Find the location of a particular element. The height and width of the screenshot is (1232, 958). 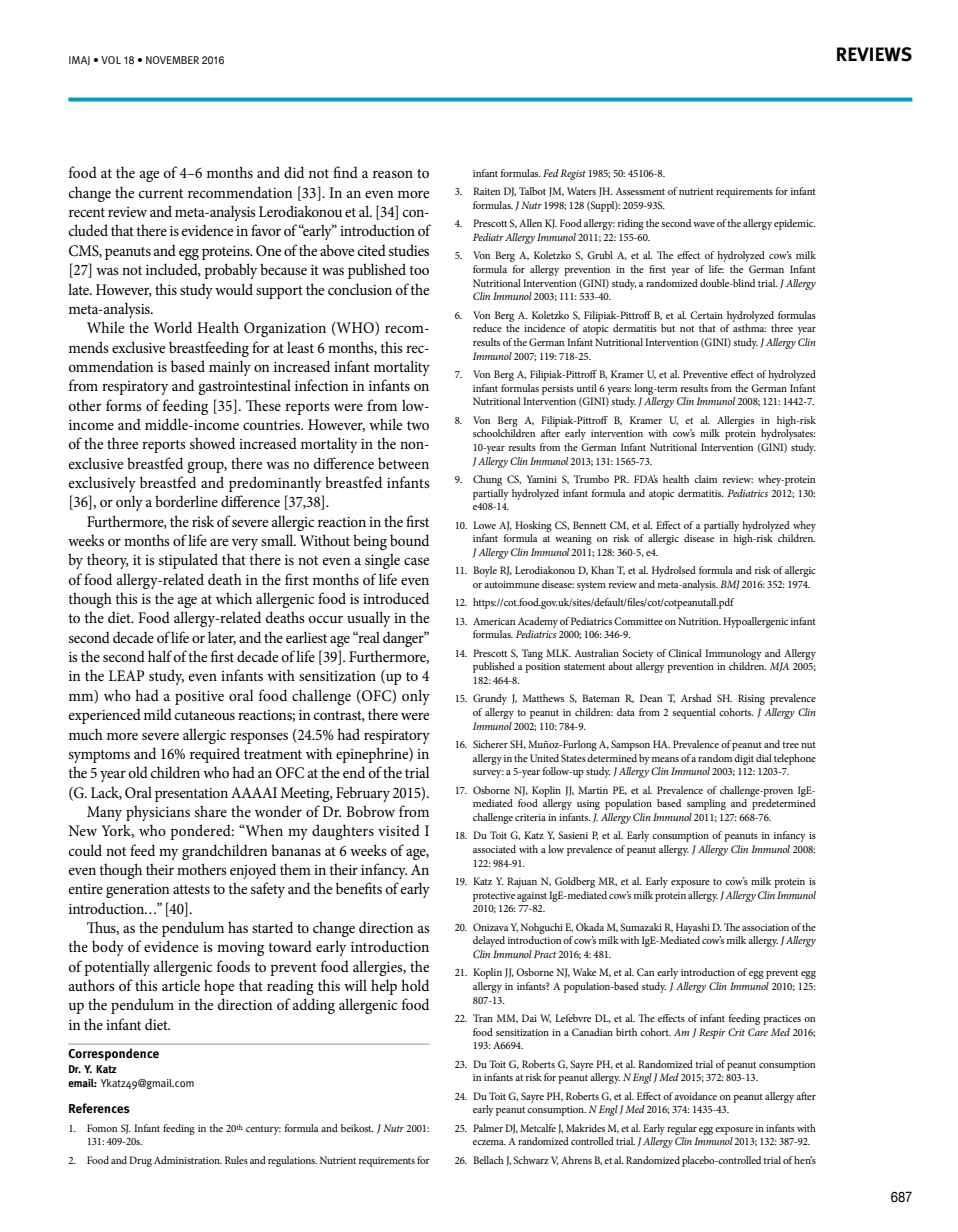

half is located at coordinates (161, 656).
